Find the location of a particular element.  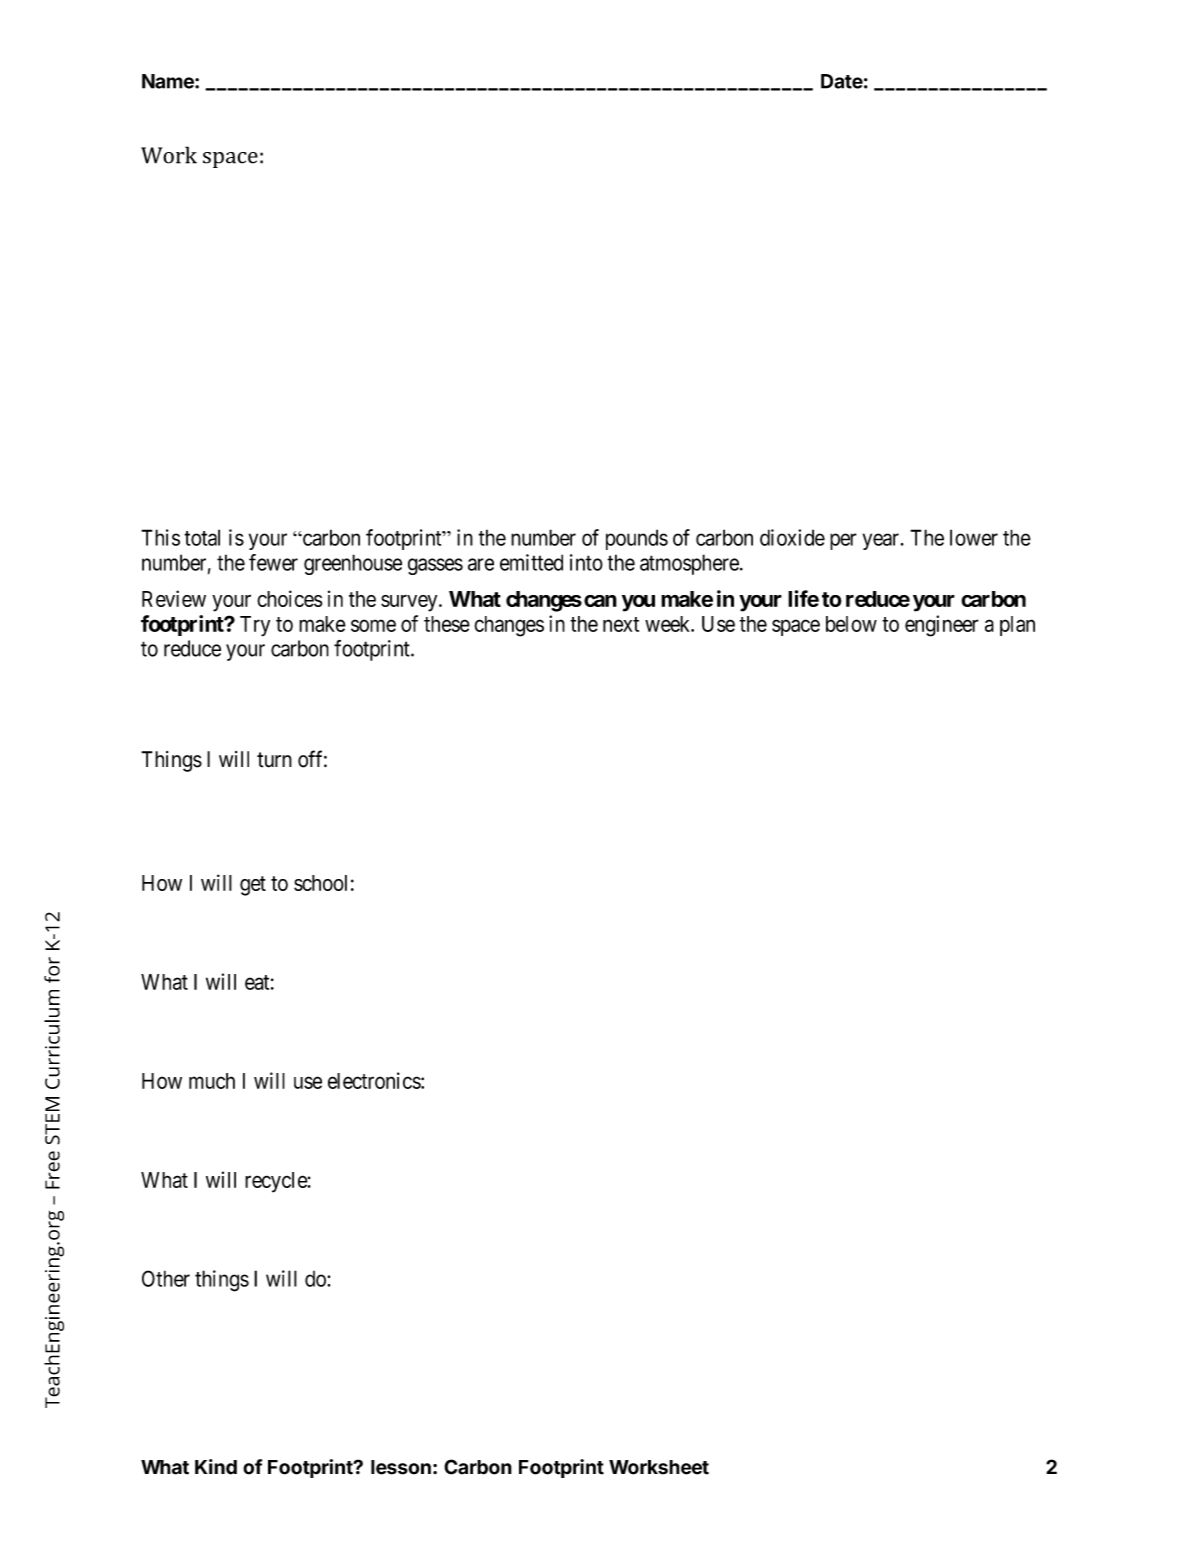

year is located at coordinates (882, 541).
